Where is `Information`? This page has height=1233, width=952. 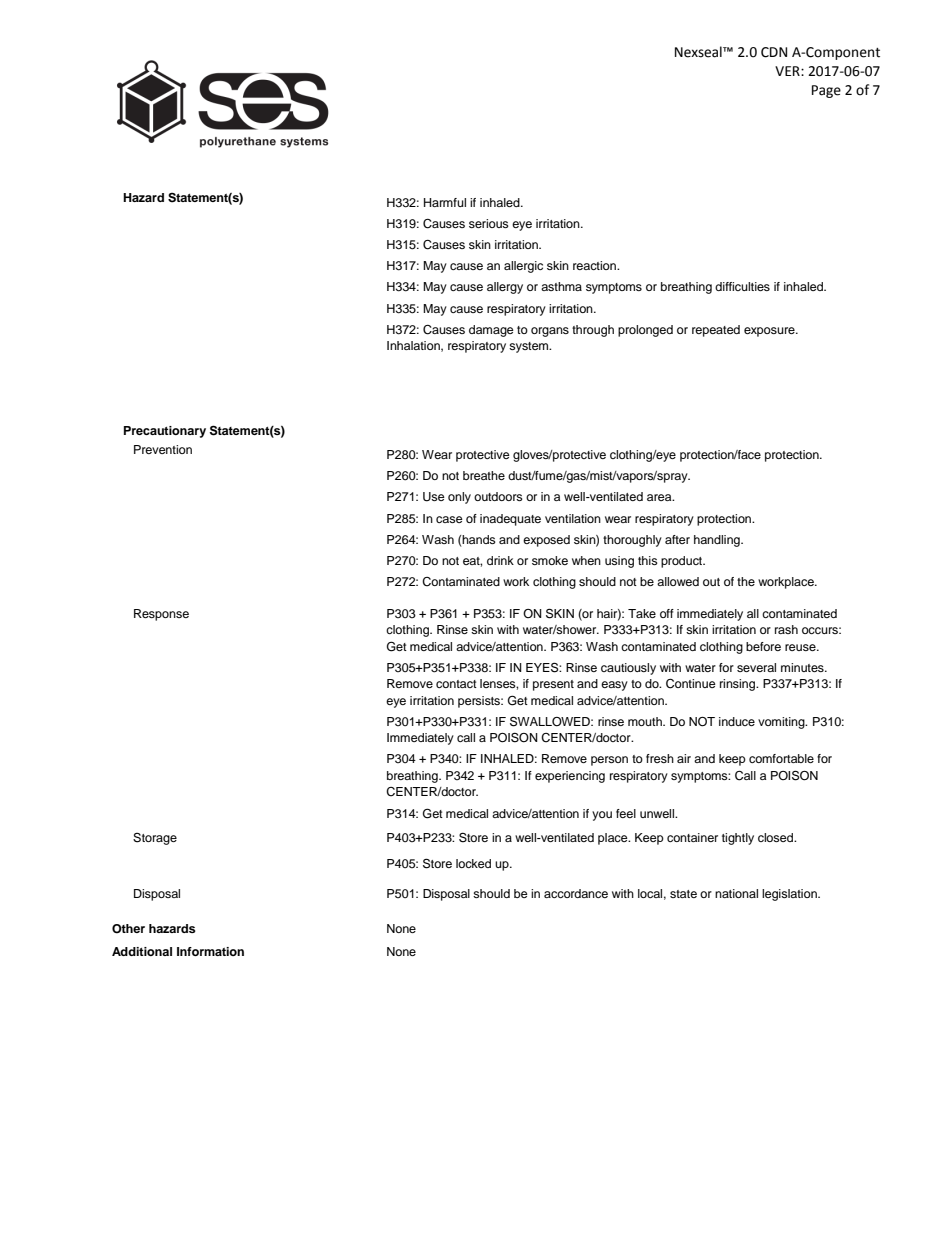 Information is located at coordinates (210, 951).
